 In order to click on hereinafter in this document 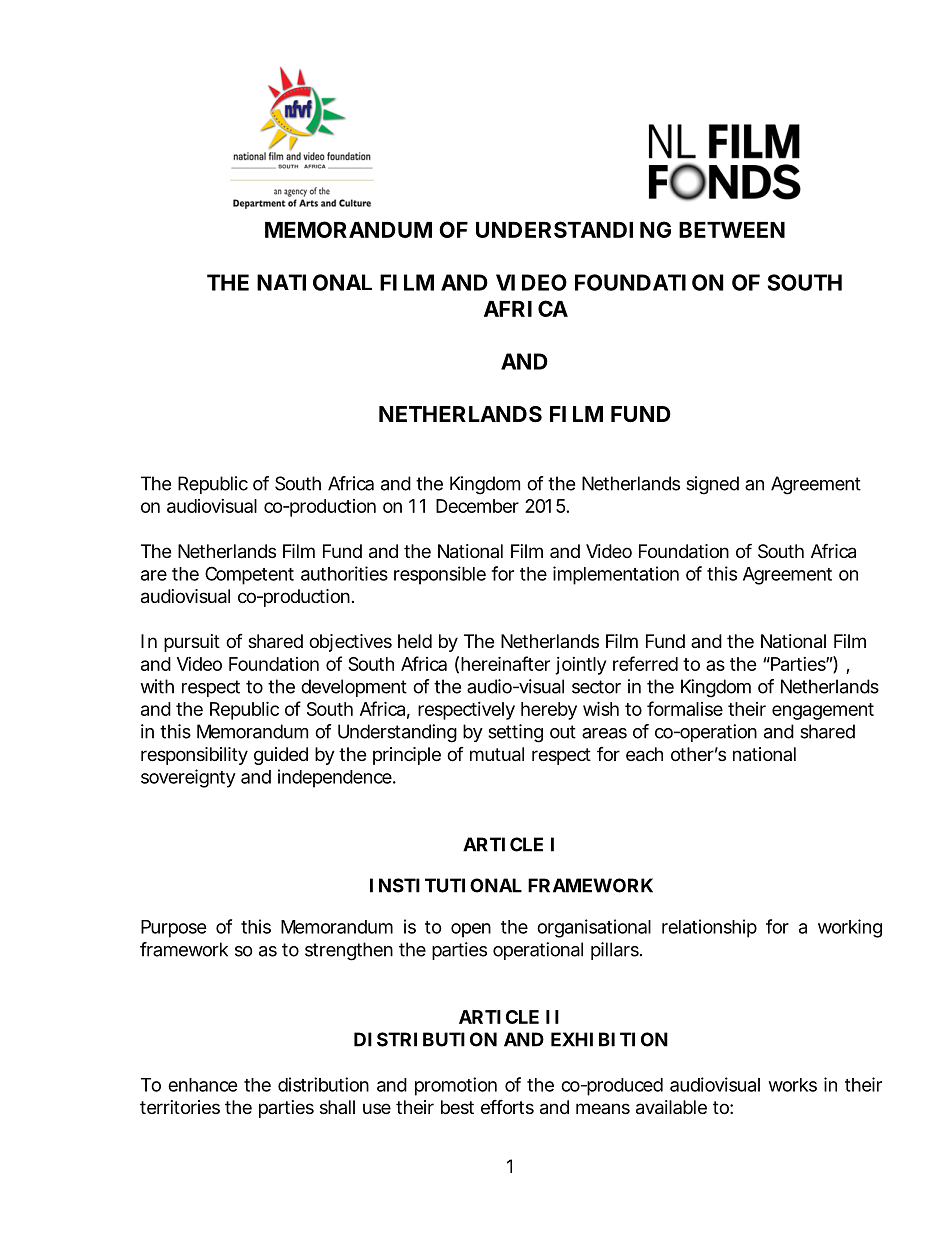, I will do `click(505, 663)`.
